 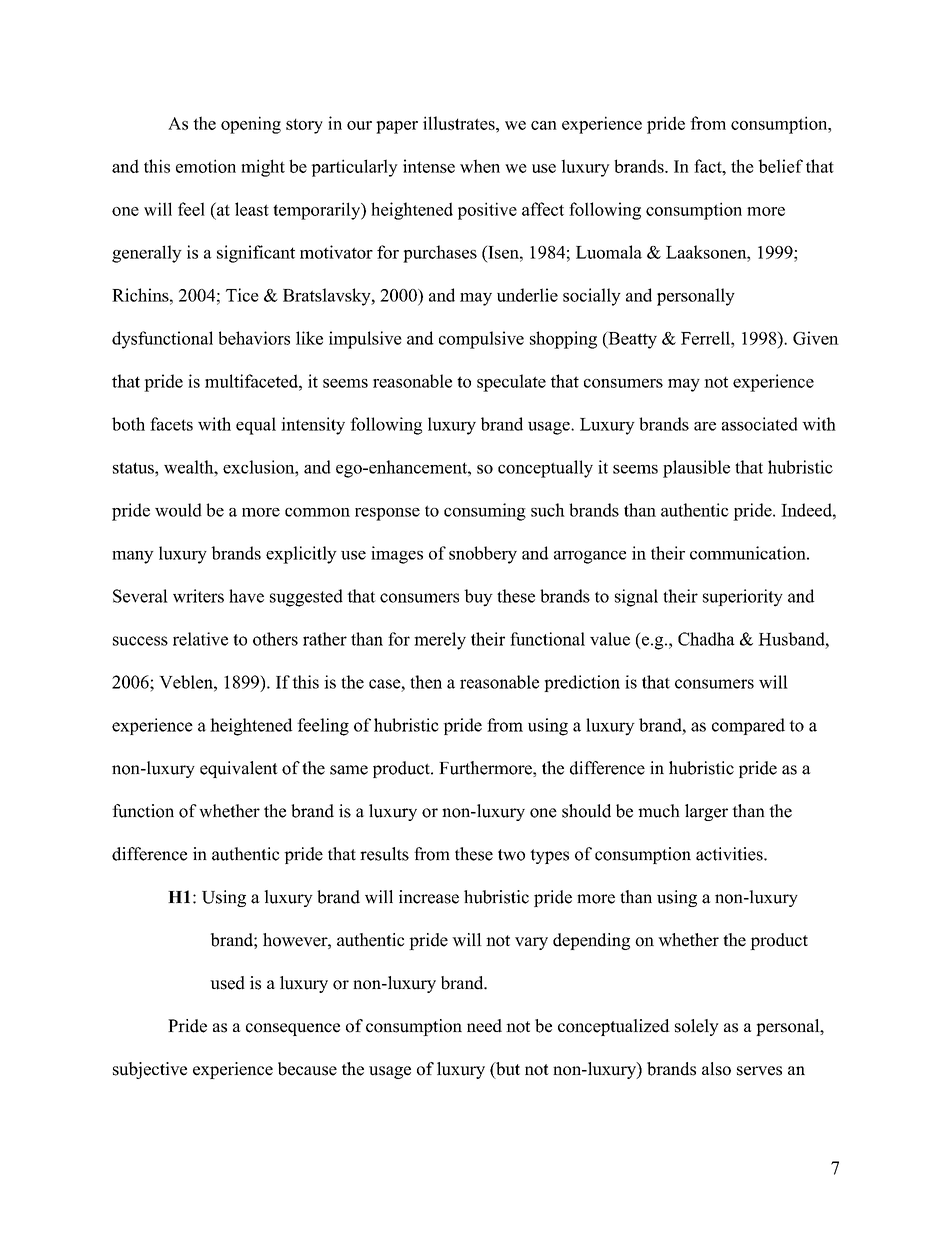 What do you see at coordinates (780, 166) in the image?
I see `belief` at bounding box center [780, 166].
